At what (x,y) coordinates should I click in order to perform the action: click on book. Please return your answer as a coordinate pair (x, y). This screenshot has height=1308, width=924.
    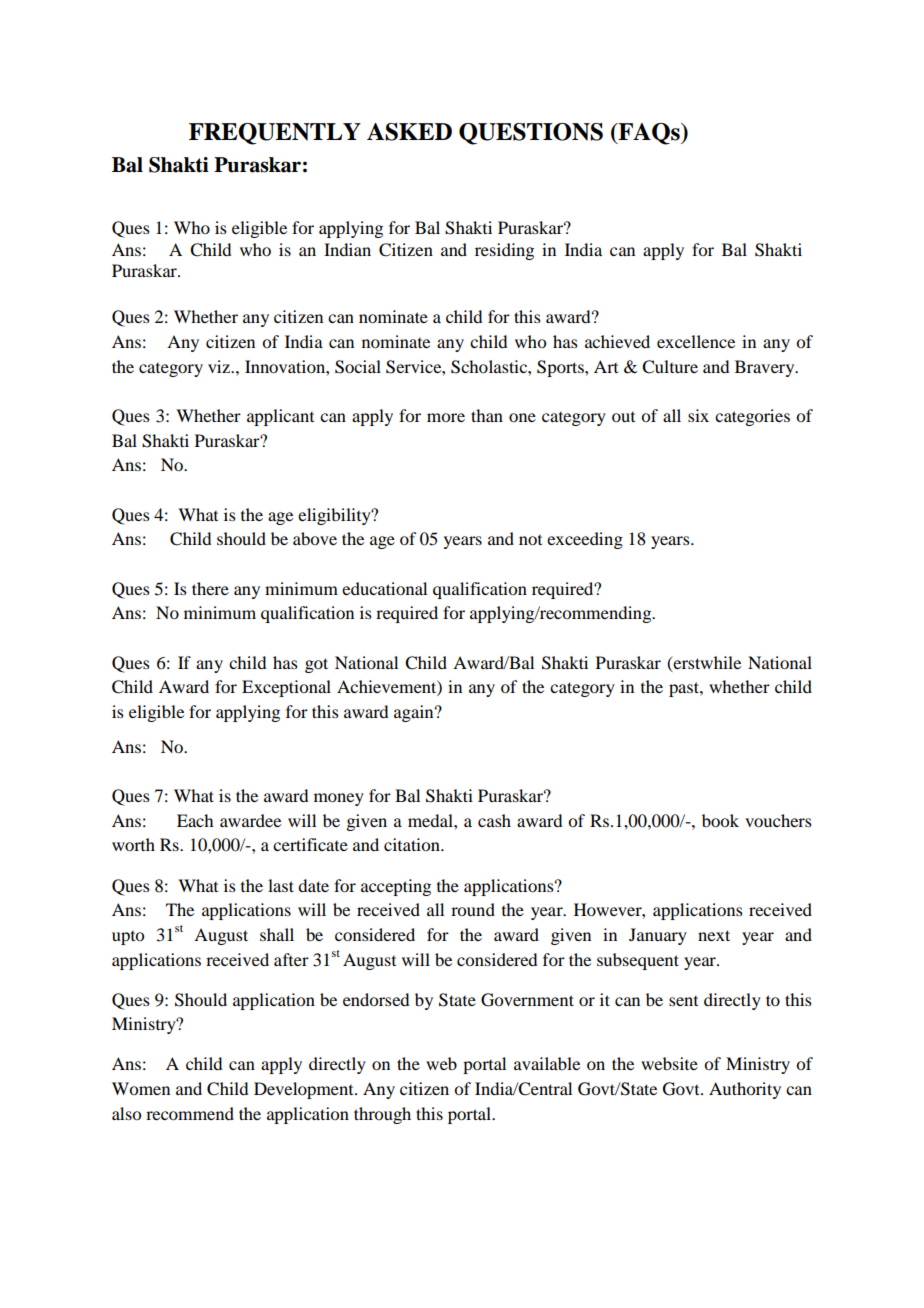
    Looking at the image, I should click on (720, 820).
